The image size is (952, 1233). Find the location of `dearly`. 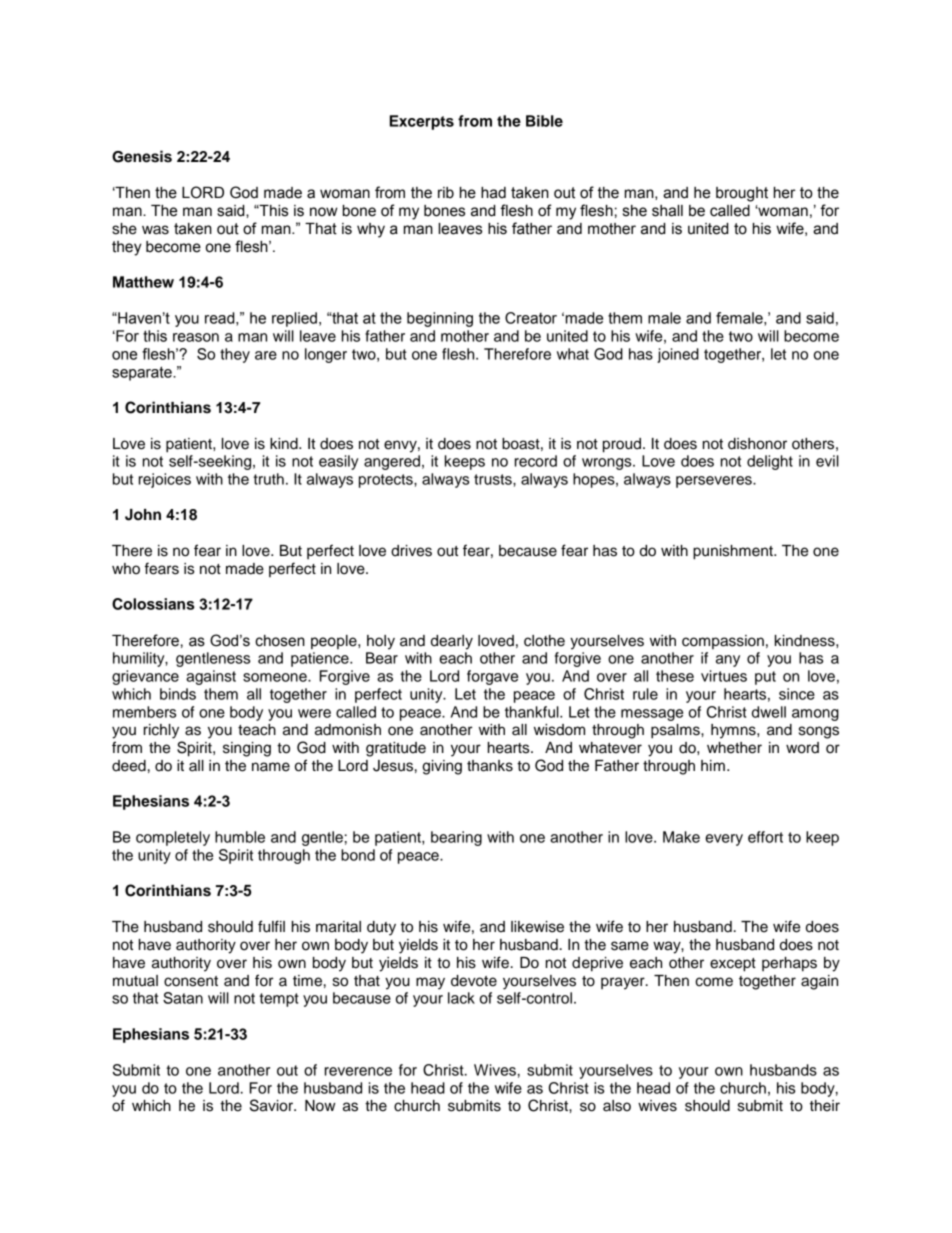

dearly is located at coordinates (452, 642).
